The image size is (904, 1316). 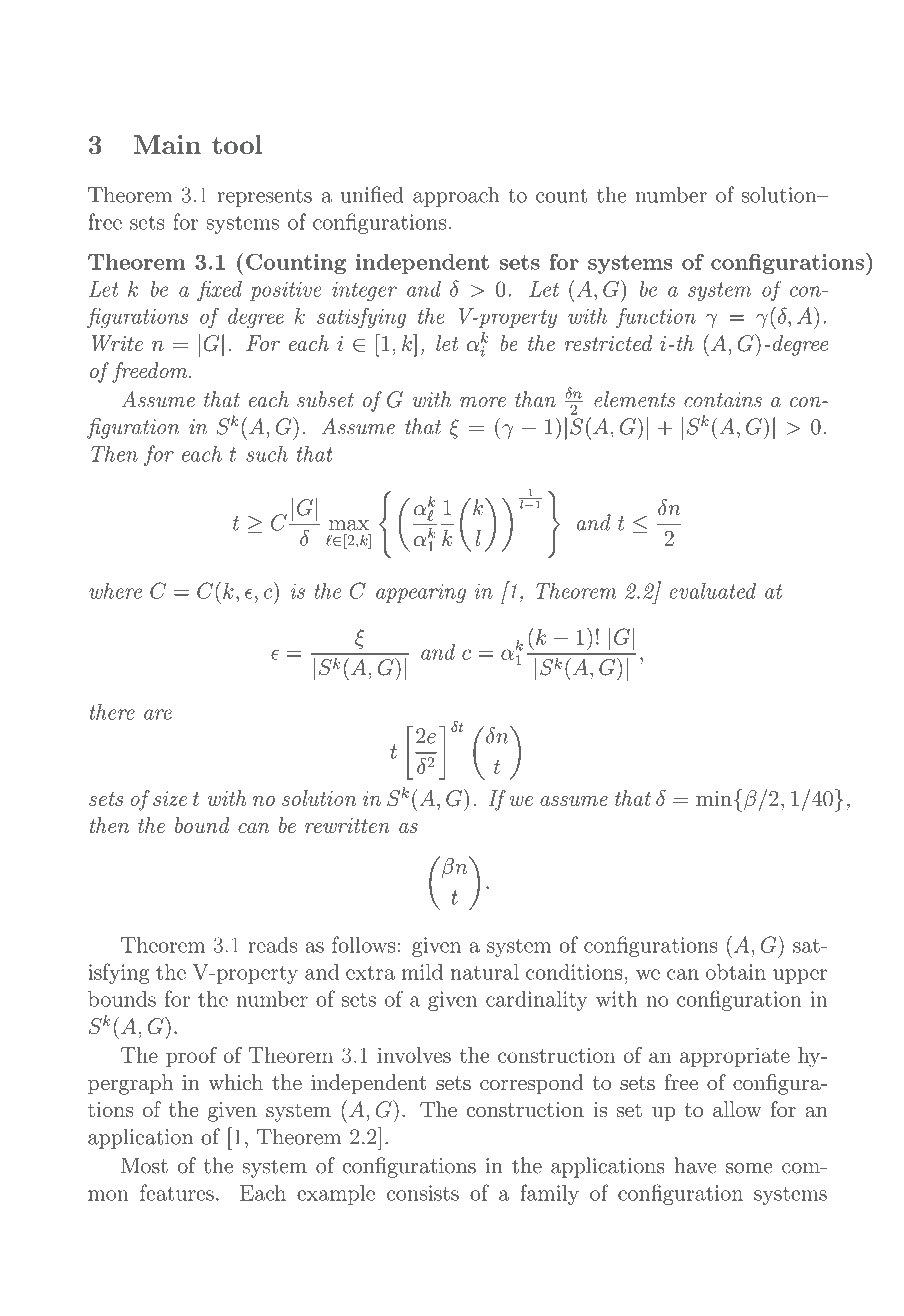 What do you see at coordinates (158, 714) in the image?
I see `are` at bounding box center [158, 714].
